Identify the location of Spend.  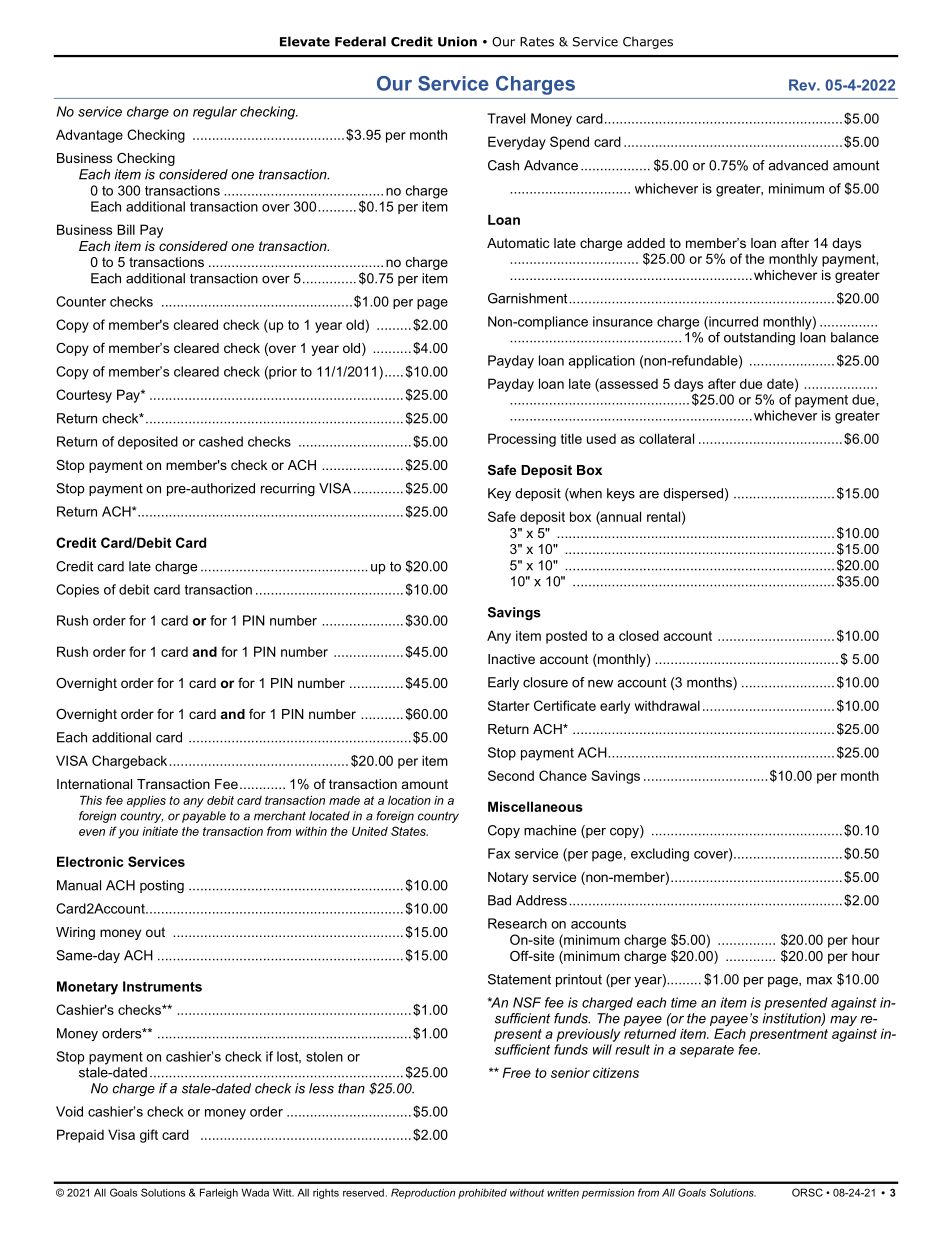
(569, 143).
